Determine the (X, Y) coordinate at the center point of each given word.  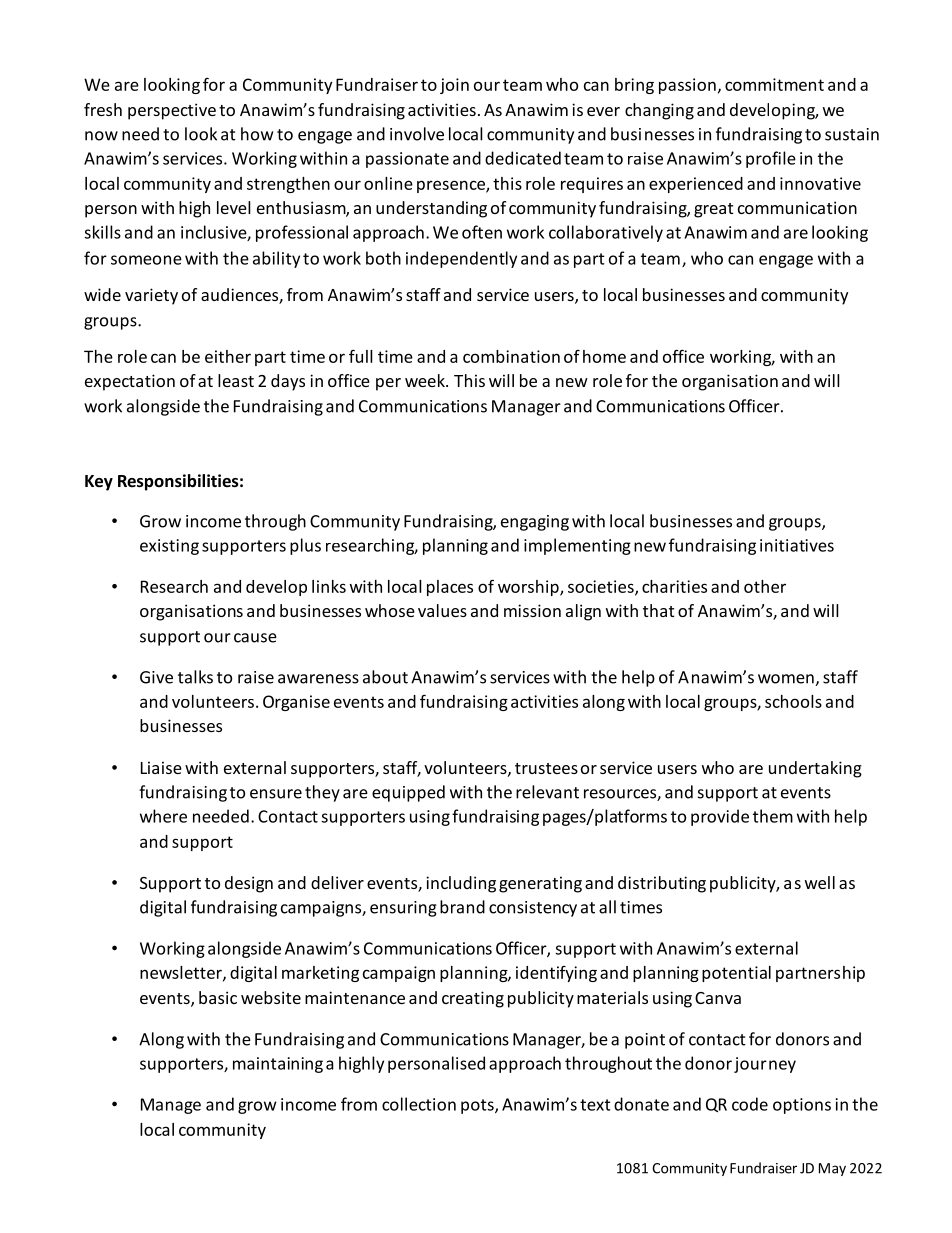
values (442, 610)
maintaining (278, 1065)
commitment (774, 84)
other (765, 586)
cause (255, 638)
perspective (172, 111)
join (454, 86)
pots (478, 1106)
